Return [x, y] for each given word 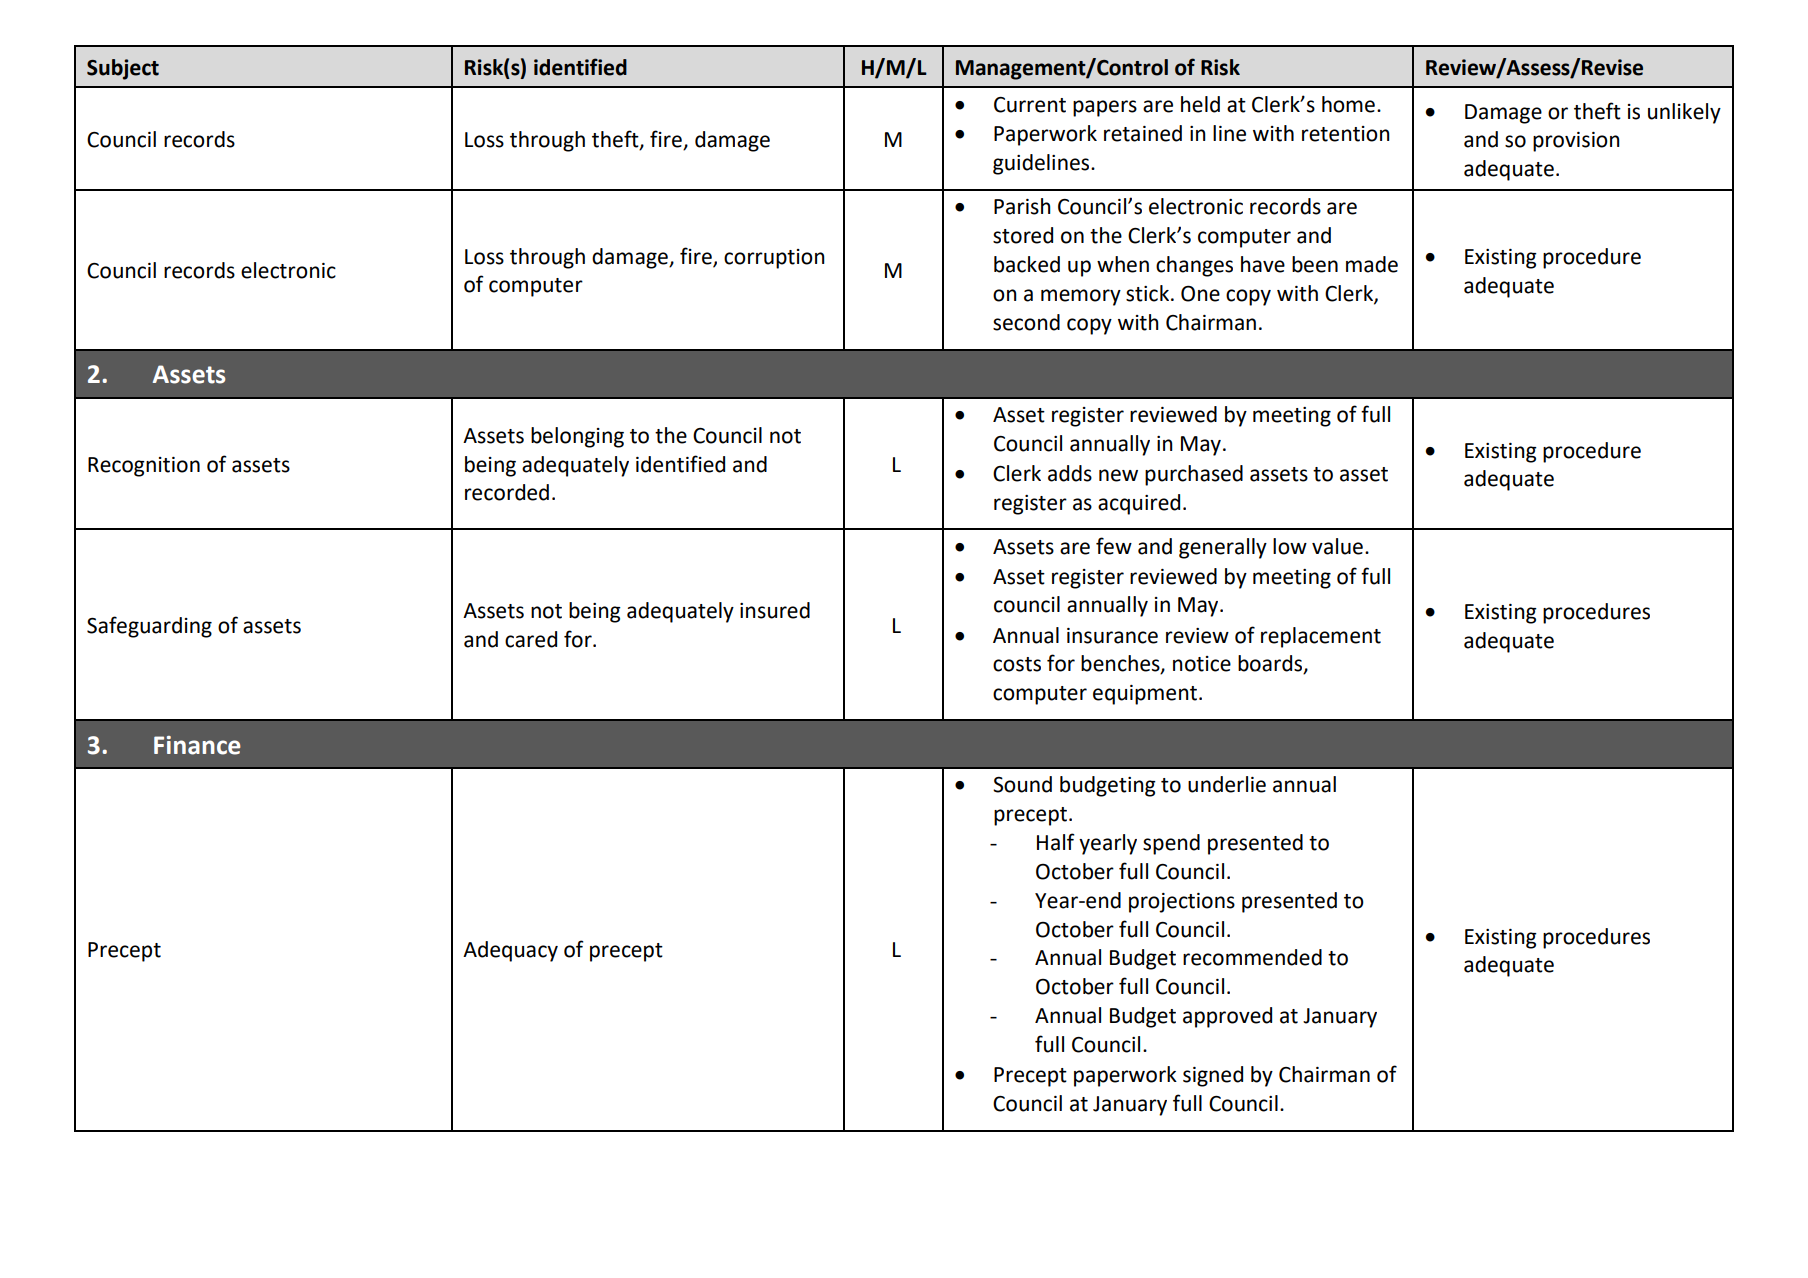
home [1348, 104]
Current [1030, 105]
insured [775, 610]
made [1372, 264]
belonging [577, 437]
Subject [123, 69]
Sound [1022, 784]
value [1337, 546]
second [1026, 322]
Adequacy [510, 951]
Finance [197, 745]
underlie [1227, 784]
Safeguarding [149, 627]
